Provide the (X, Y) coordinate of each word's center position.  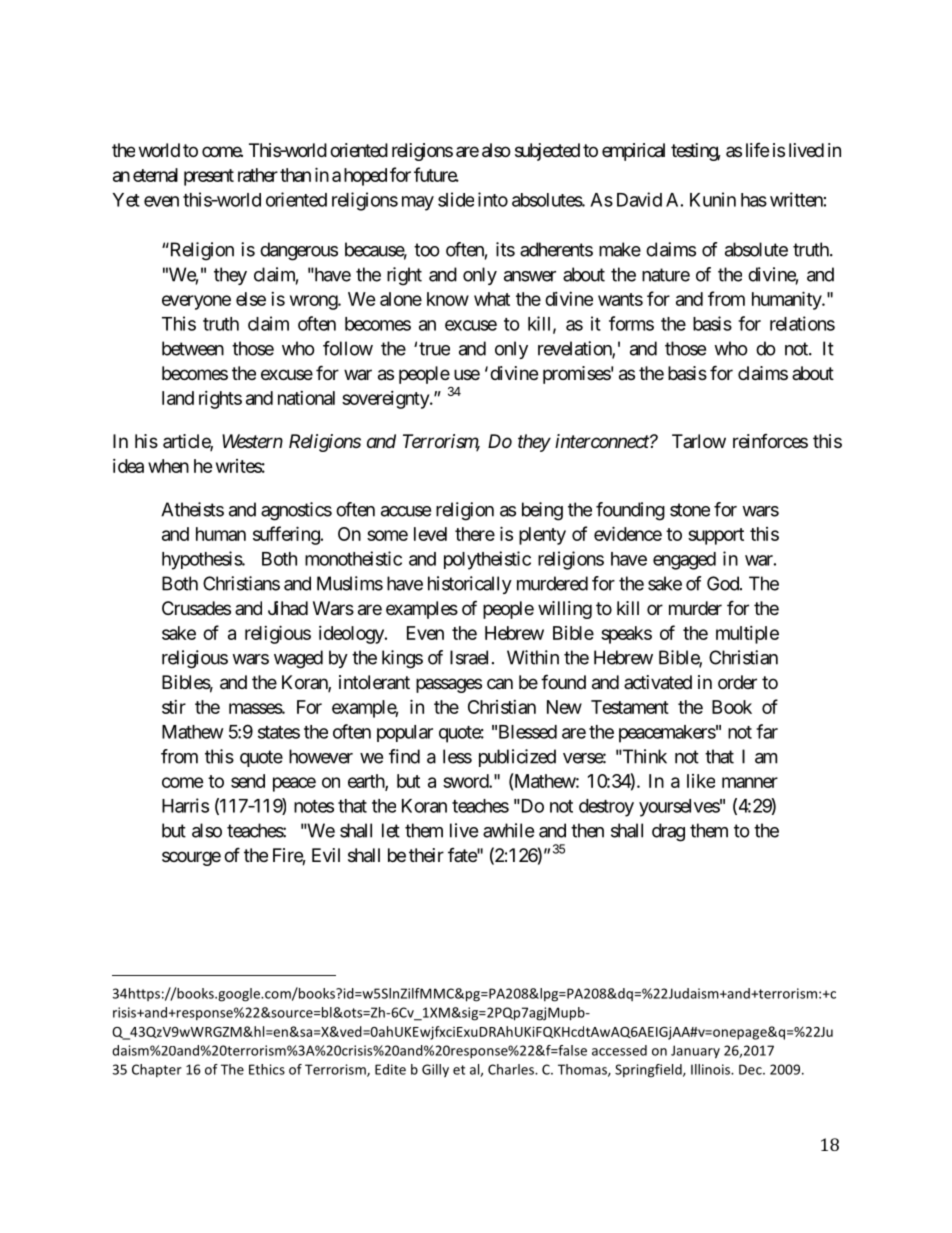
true (434, 349)
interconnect (603, 441)
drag (668, 832)
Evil (326, 855)
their (426, 855)
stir (174, 707)
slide (456, 199)
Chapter (157, 1070)
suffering (287, 535)
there (475, 534)
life (757, 150)
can (500, 683)
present (209, 177)
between (193, 348)
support (716, 536)
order (737, 682)
